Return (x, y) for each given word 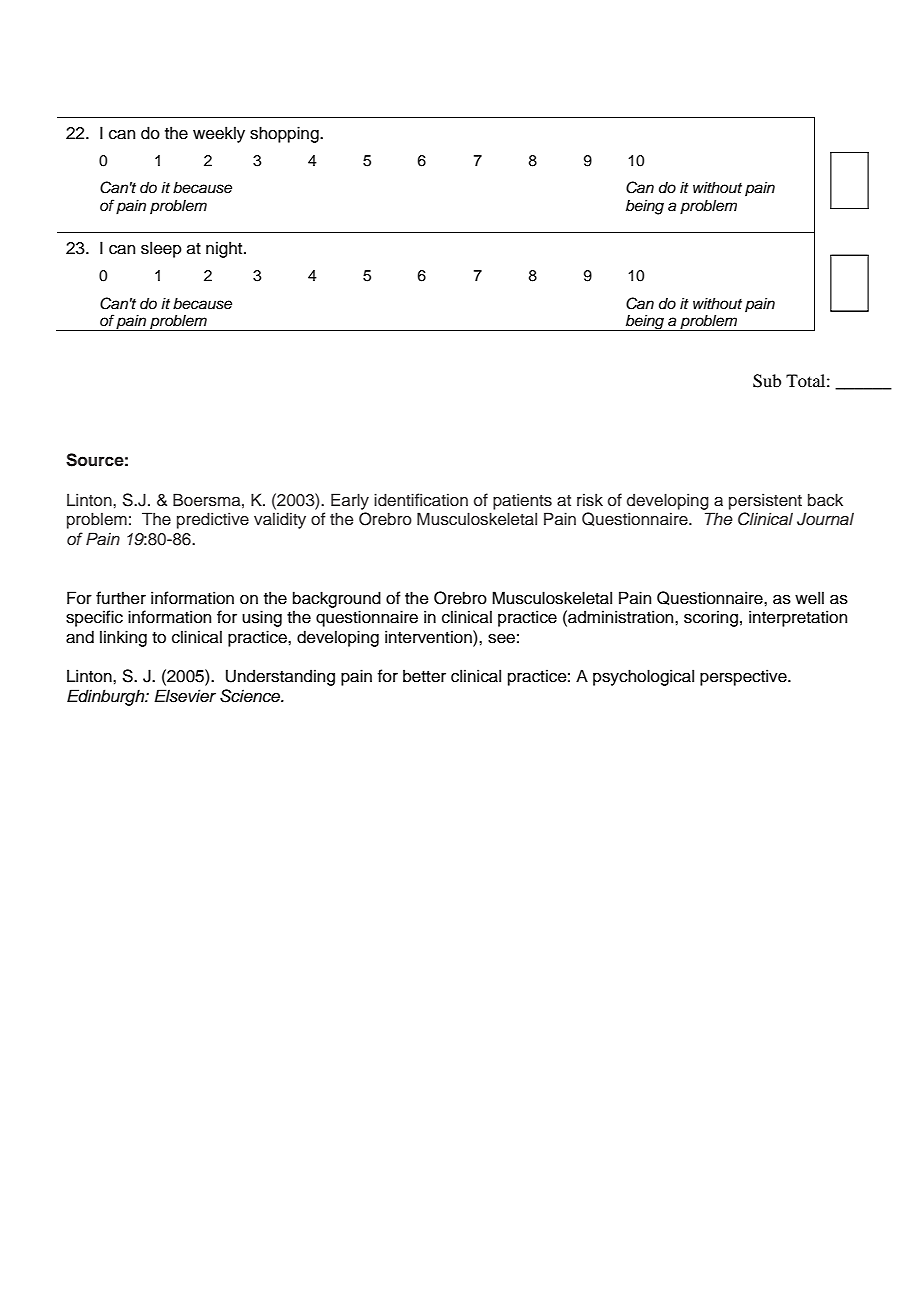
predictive (213, 520)
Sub (767, 381)
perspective (744, 677)
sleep (161, 249)
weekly (219, 134)
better (424, 676)
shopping (285, 134)
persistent (765, 501)
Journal (825, 519)
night (225, 249)
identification (421, 500)
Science (251, 696)
